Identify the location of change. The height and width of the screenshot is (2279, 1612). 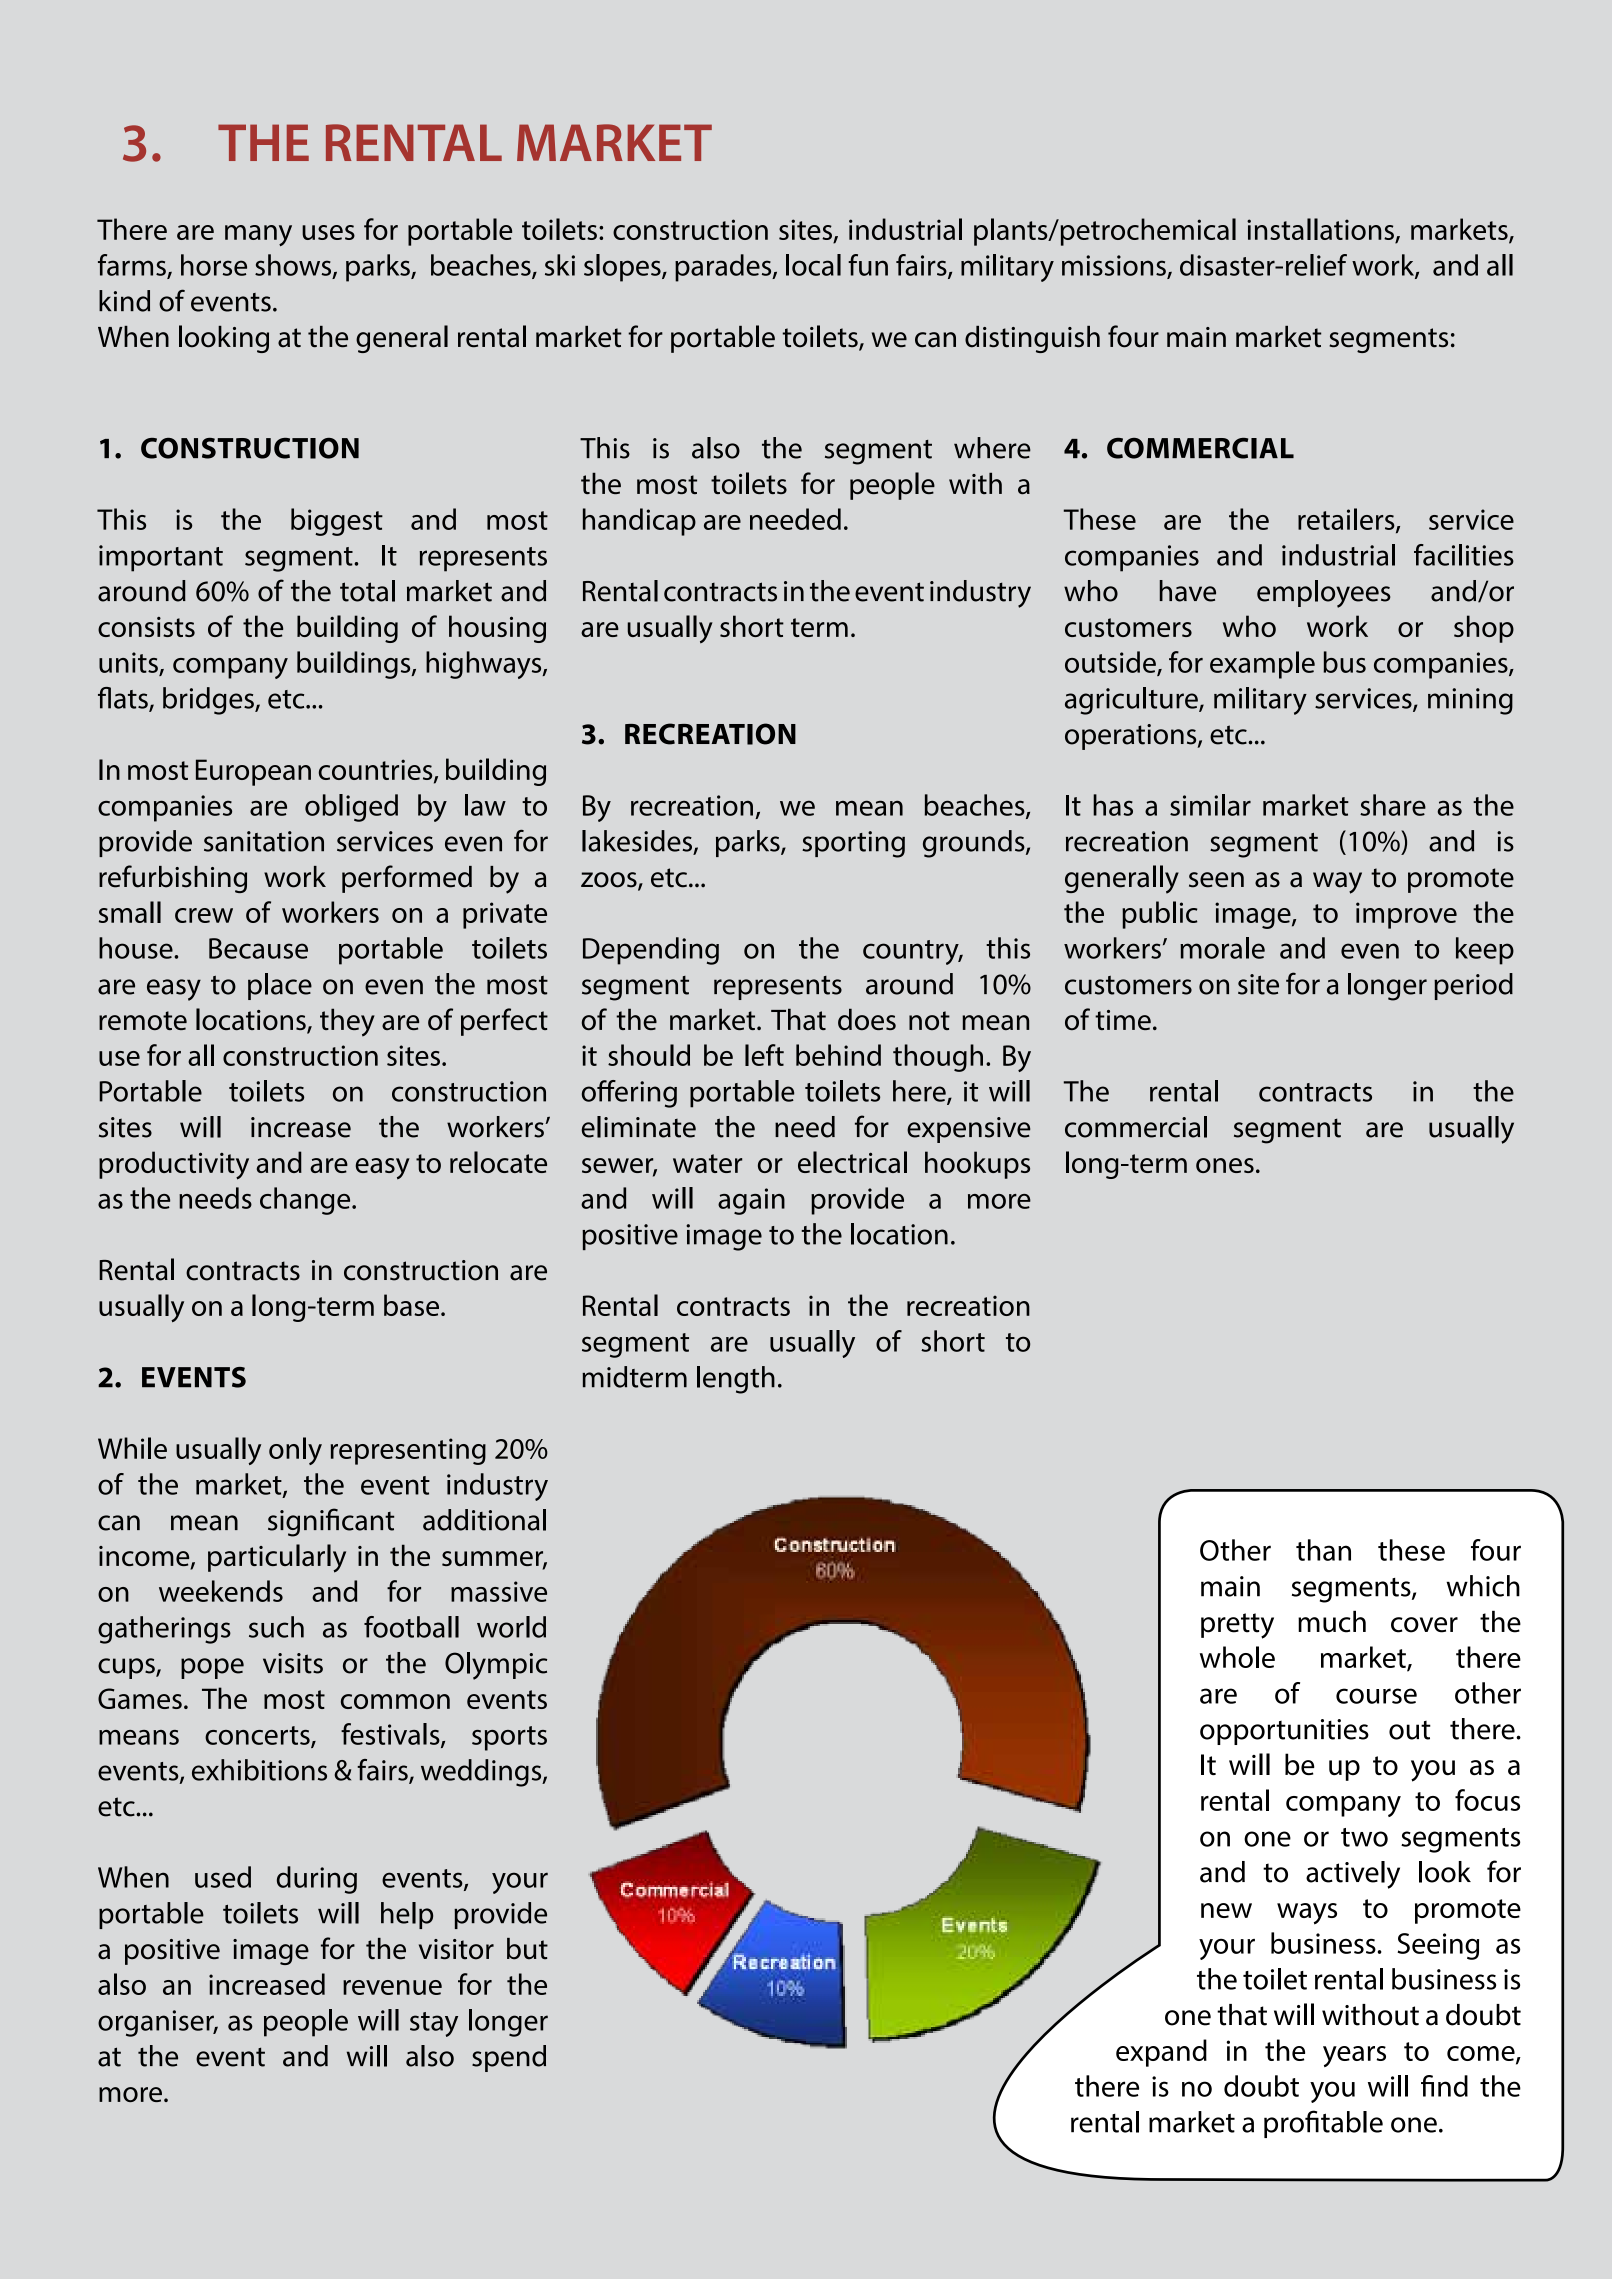
(306, 1201).
